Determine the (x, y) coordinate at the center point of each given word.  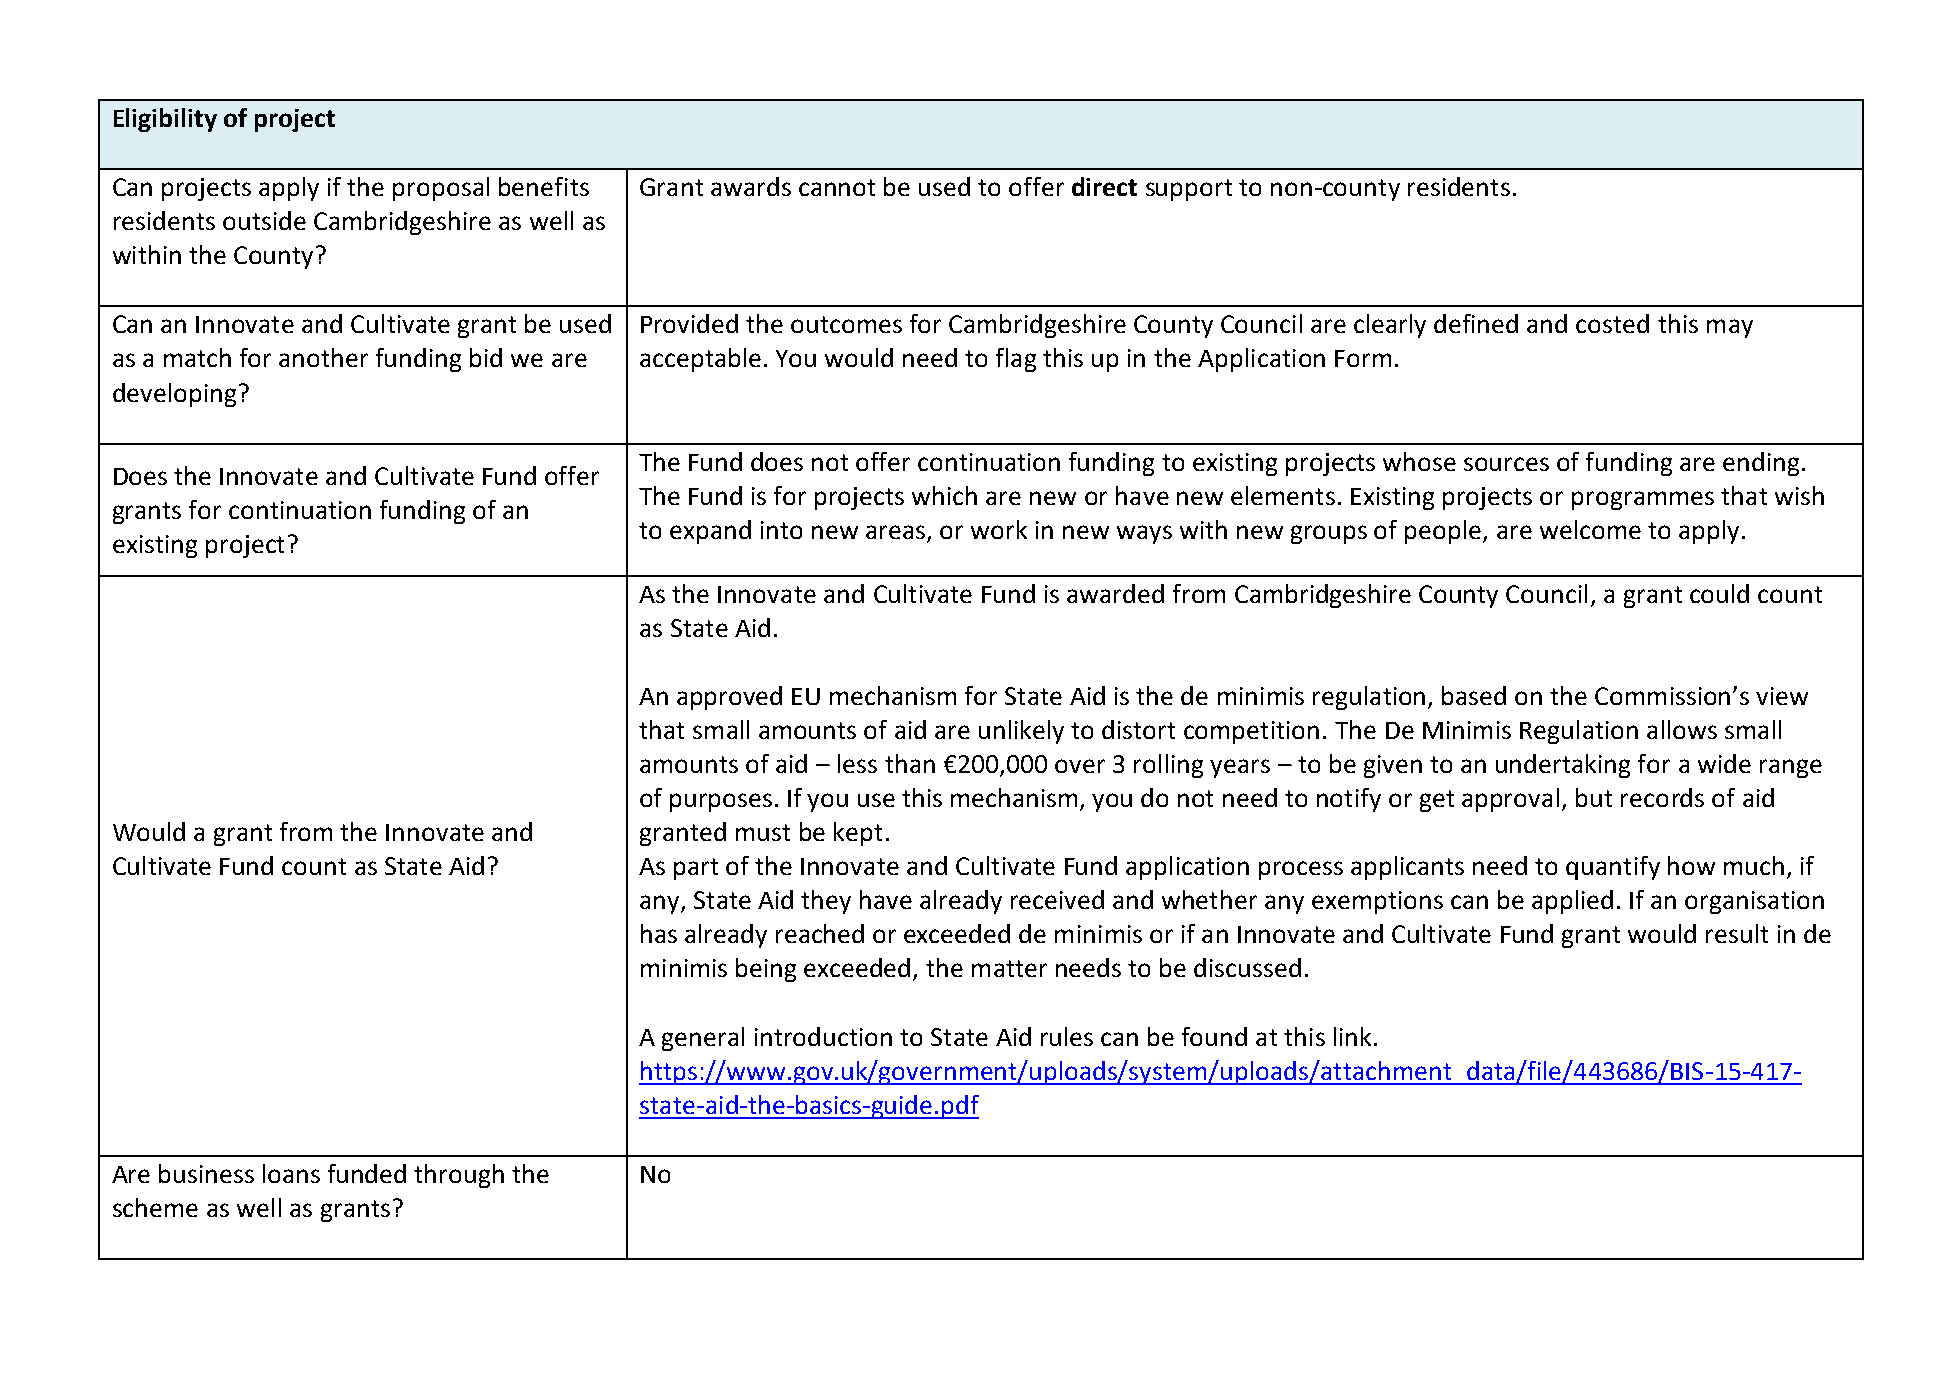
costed (1612, 323)
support (1189, 190)
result (1737, 933)
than (910, 763)
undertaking (1563, 766)
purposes (721, 802)
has (659, 933)
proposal (441, 189)
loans (291, 1173)
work (999, 529)
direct (1104, 186)
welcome (1590, 529)
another (323, 357)
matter (1009, 968)
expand (710, 532)
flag (1016, 360)
